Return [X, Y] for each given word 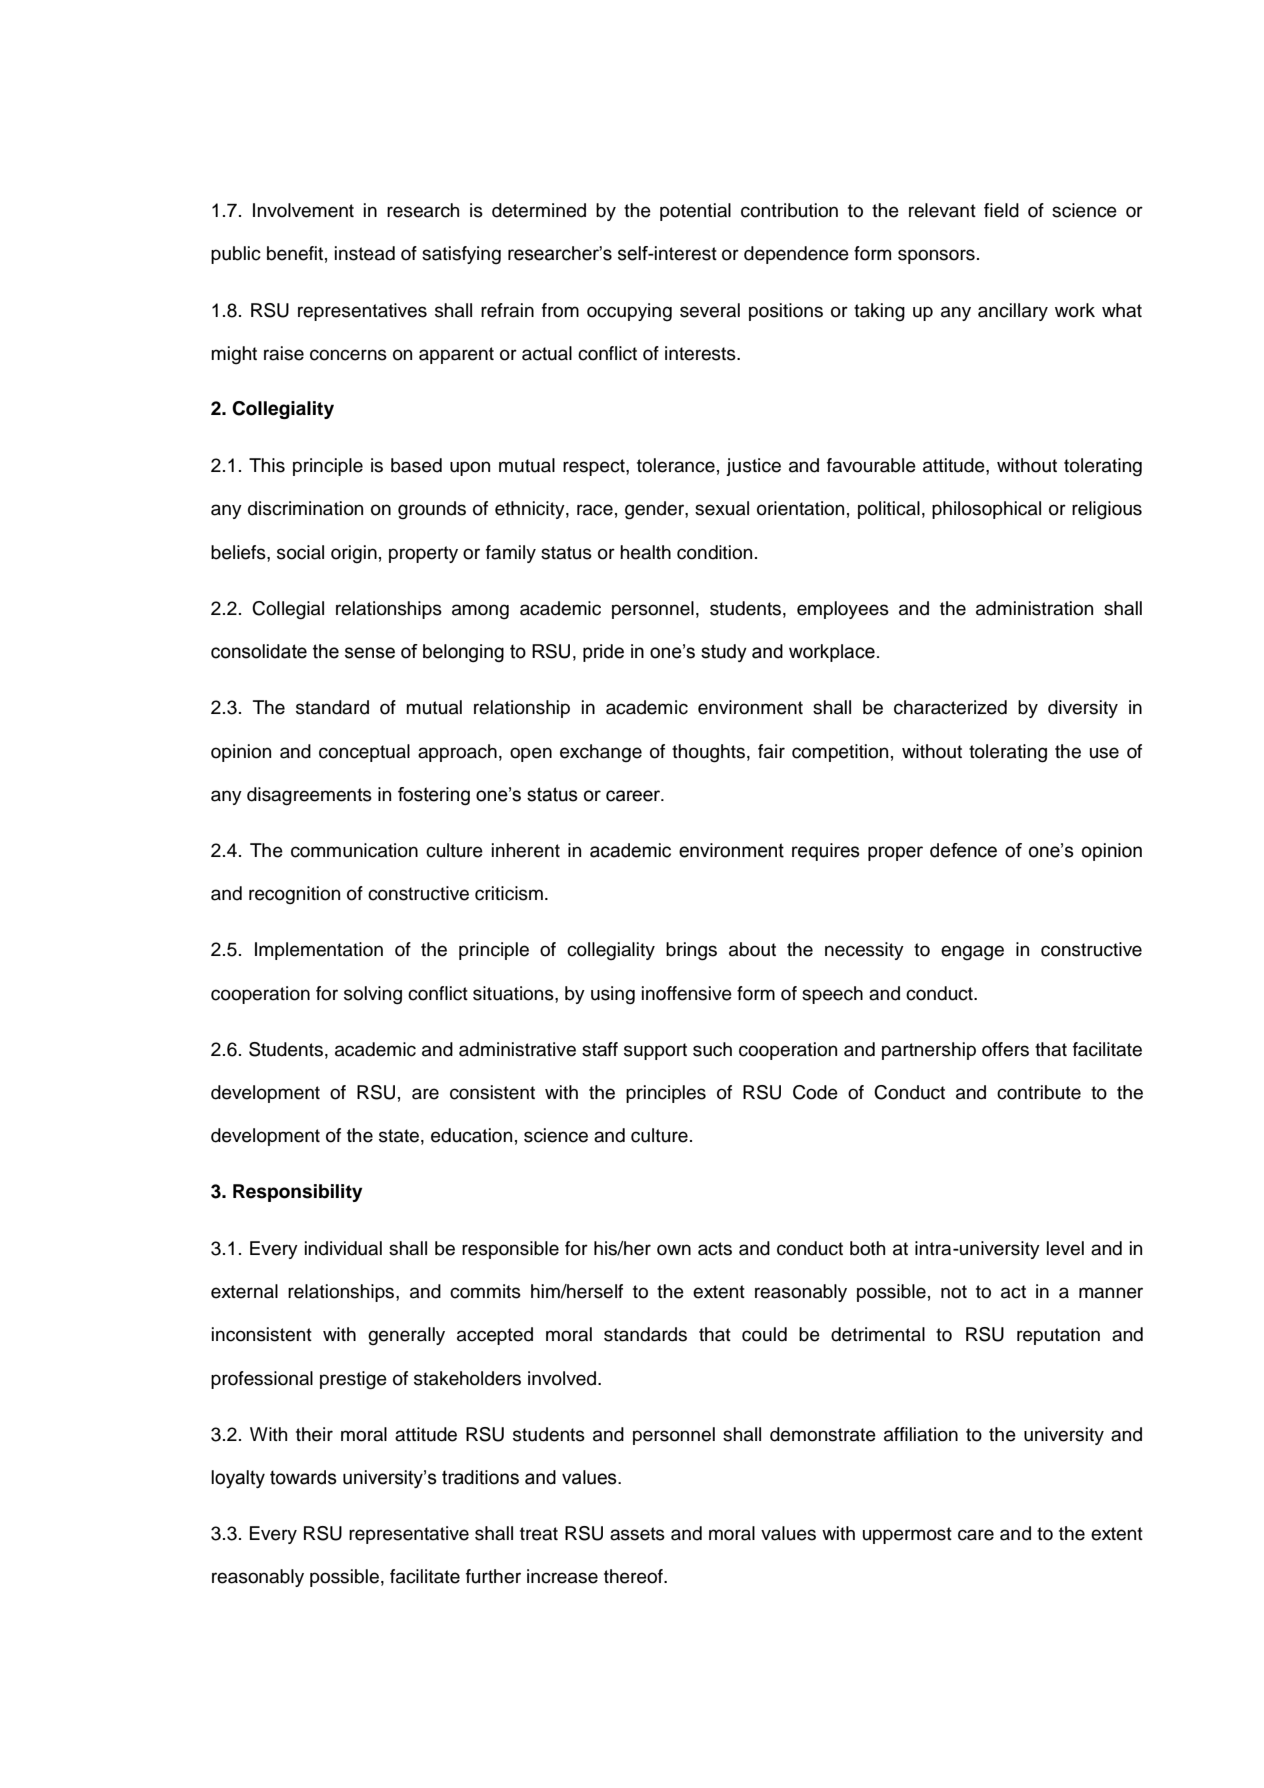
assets [637, 1534]
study [724, 653]
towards [303, 1477]
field [1001, 210]
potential [695, 212]
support [655, 1051]
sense [370, 653]
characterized [950, 707]
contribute [1039, 1092]
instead [365, 253]
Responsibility [298, 1193]
